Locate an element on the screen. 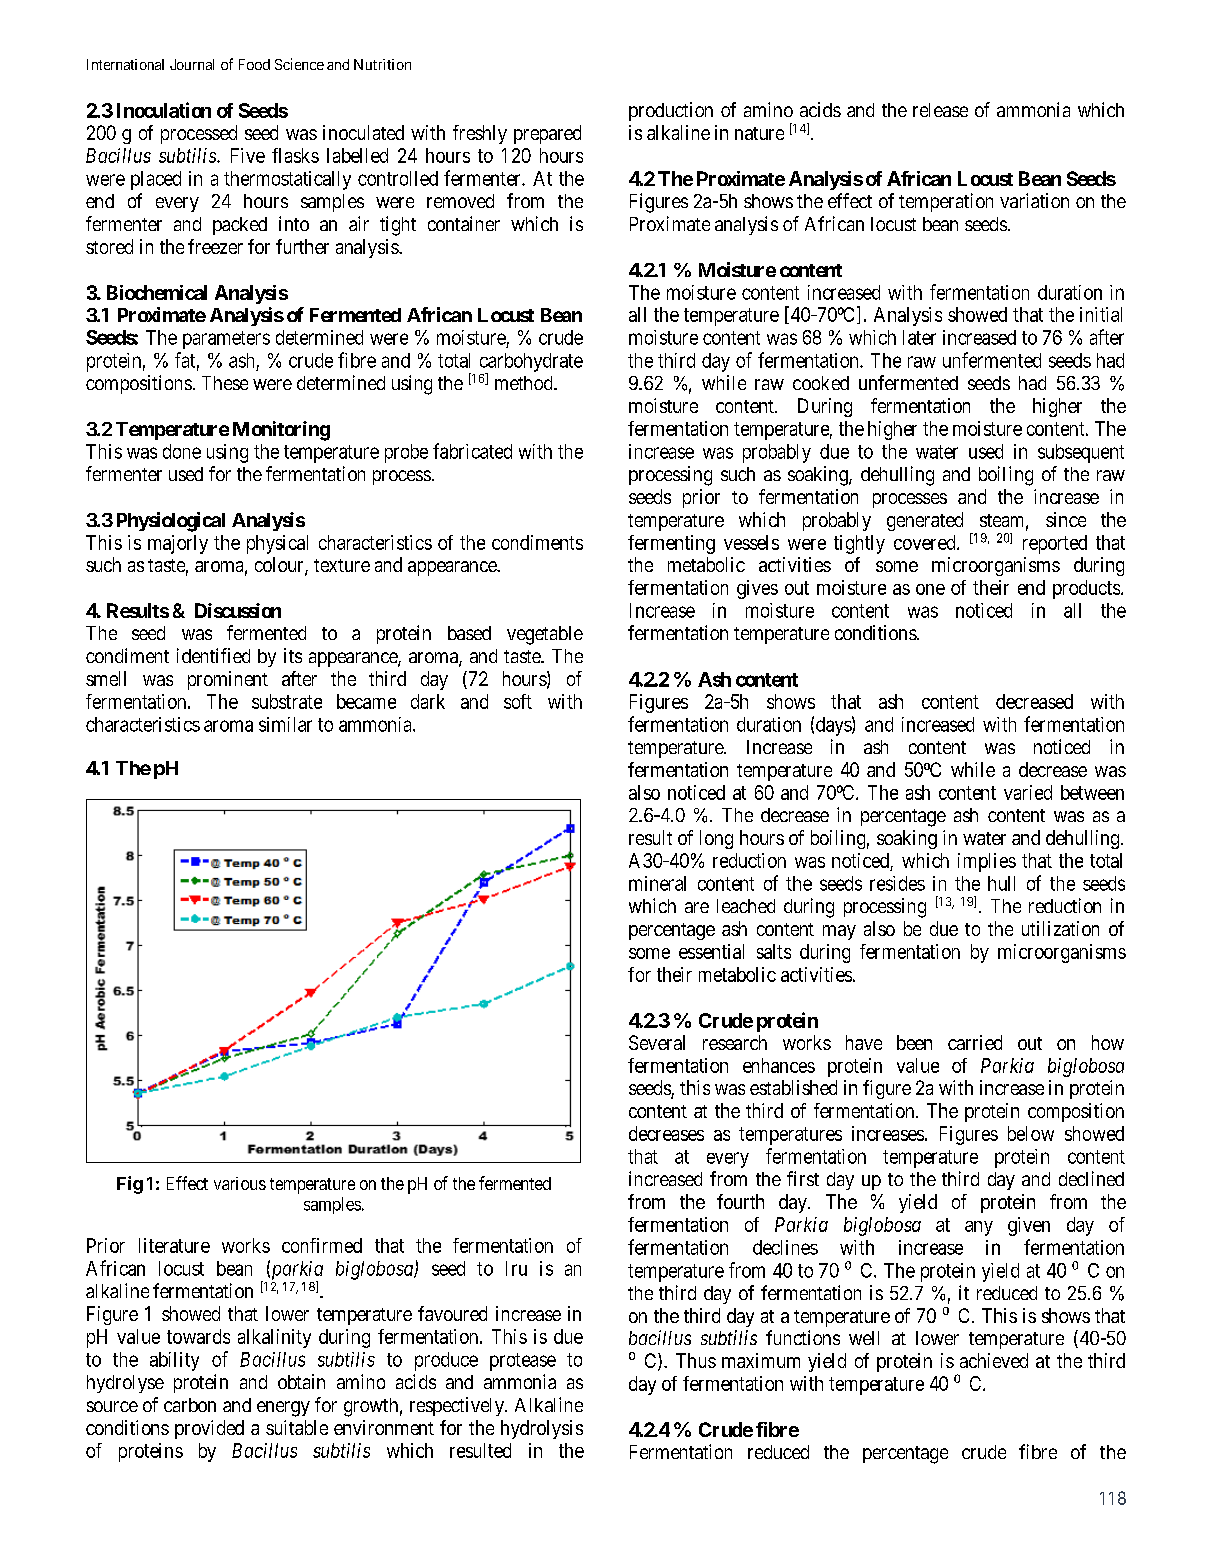 Image resolution: width=1210 pixels, height=1566 pixels. hydrolysis is located at coordinates (542, 1429).
